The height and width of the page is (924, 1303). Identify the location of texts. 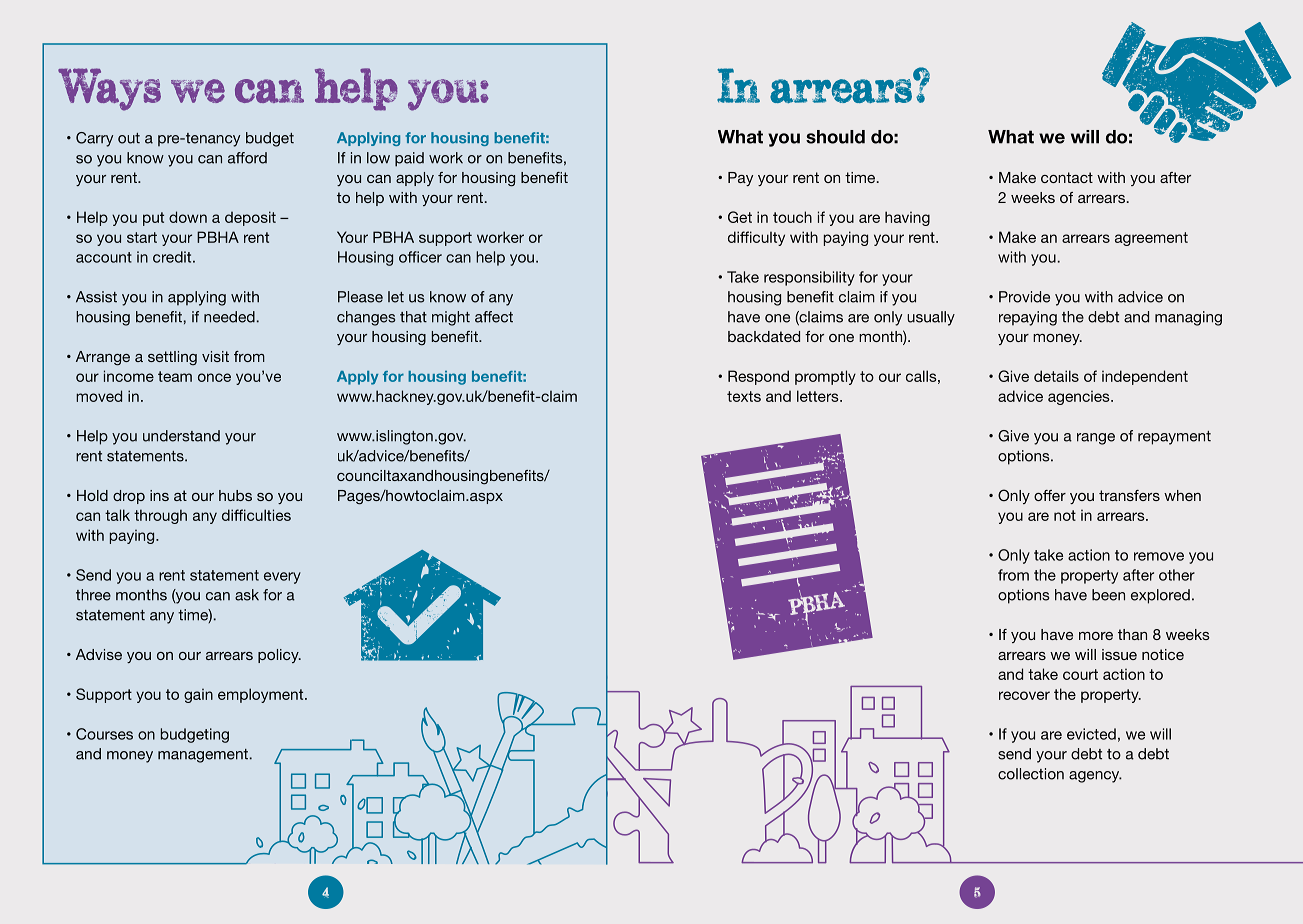
(744, 396).
